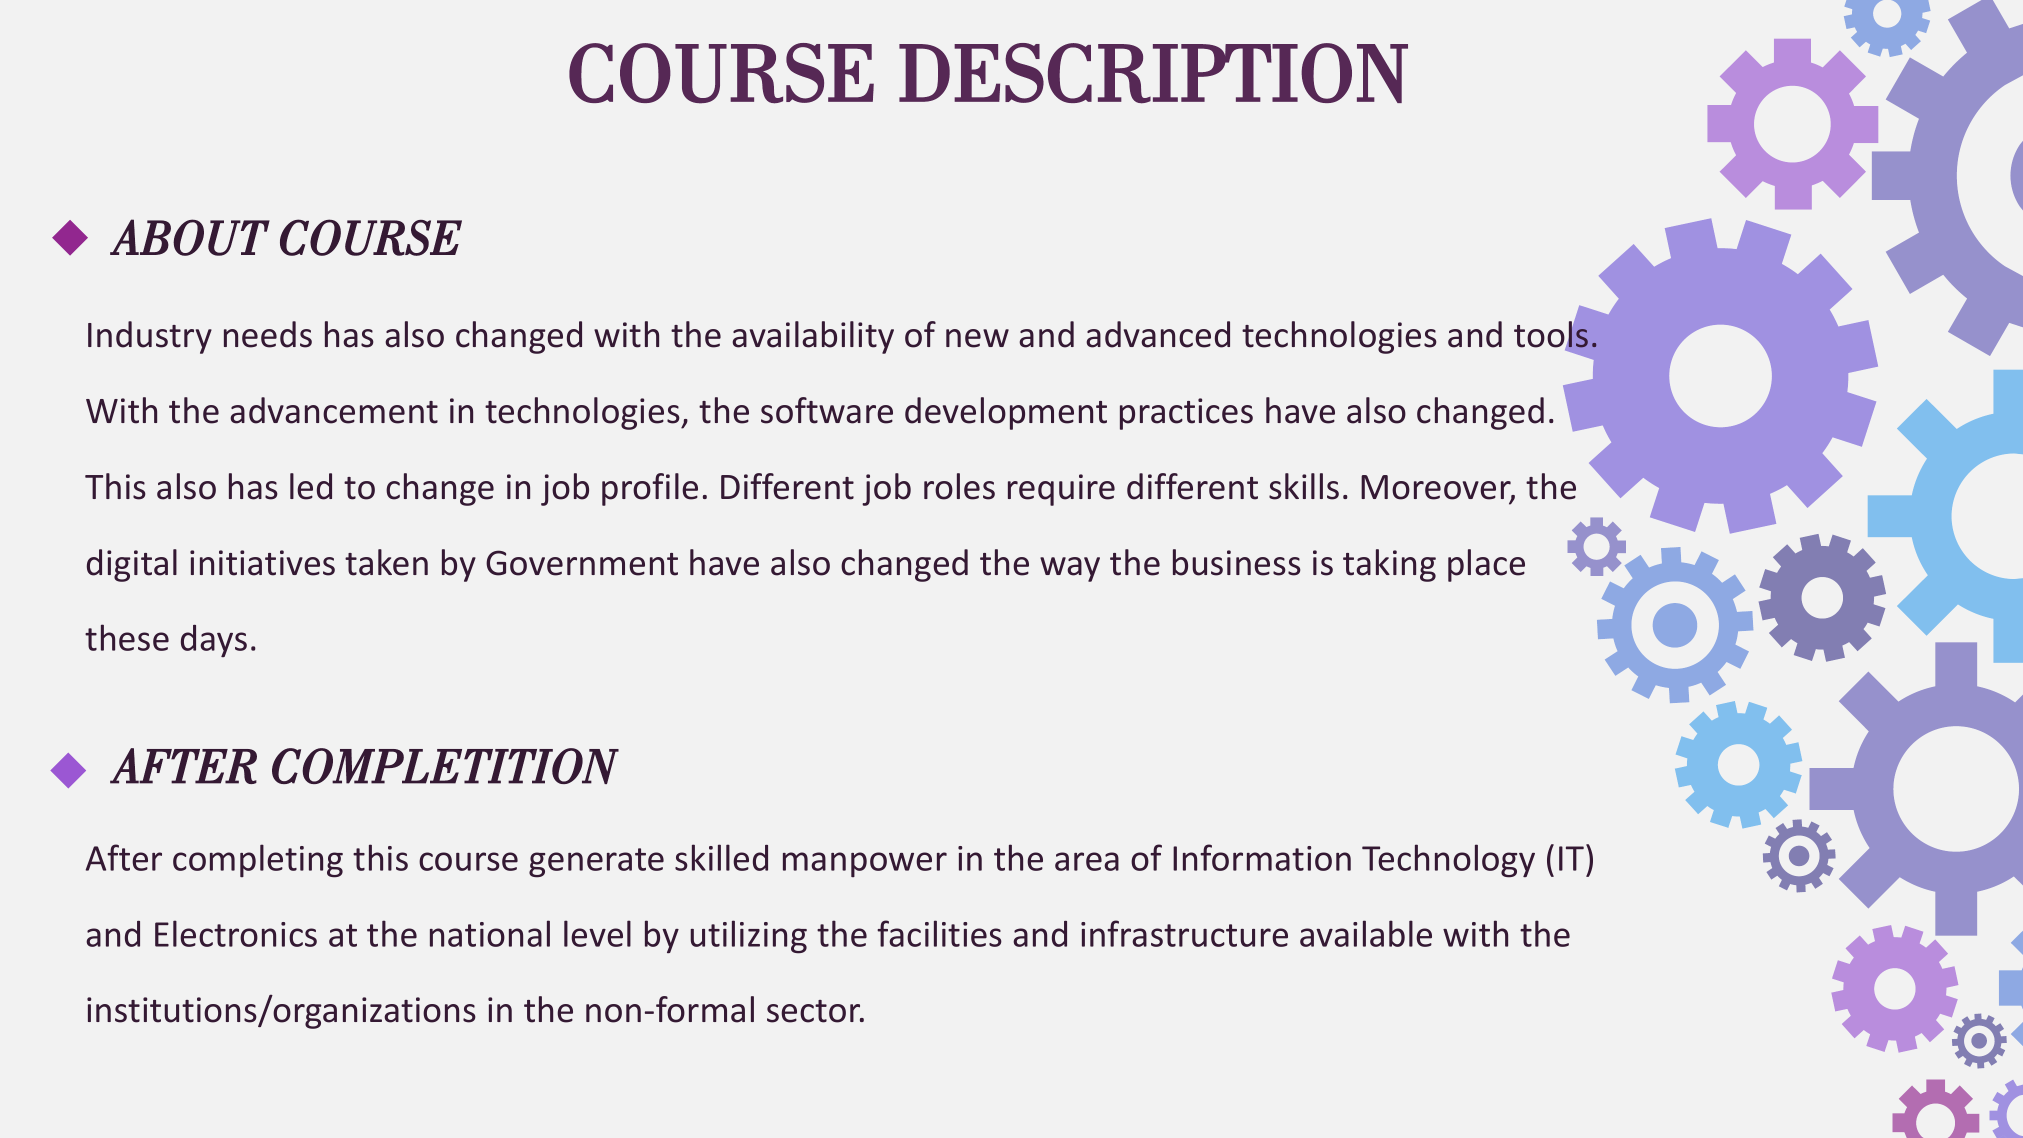 This image has width=2023, height=1138. I want to click on taking, so click(1389, 565).
